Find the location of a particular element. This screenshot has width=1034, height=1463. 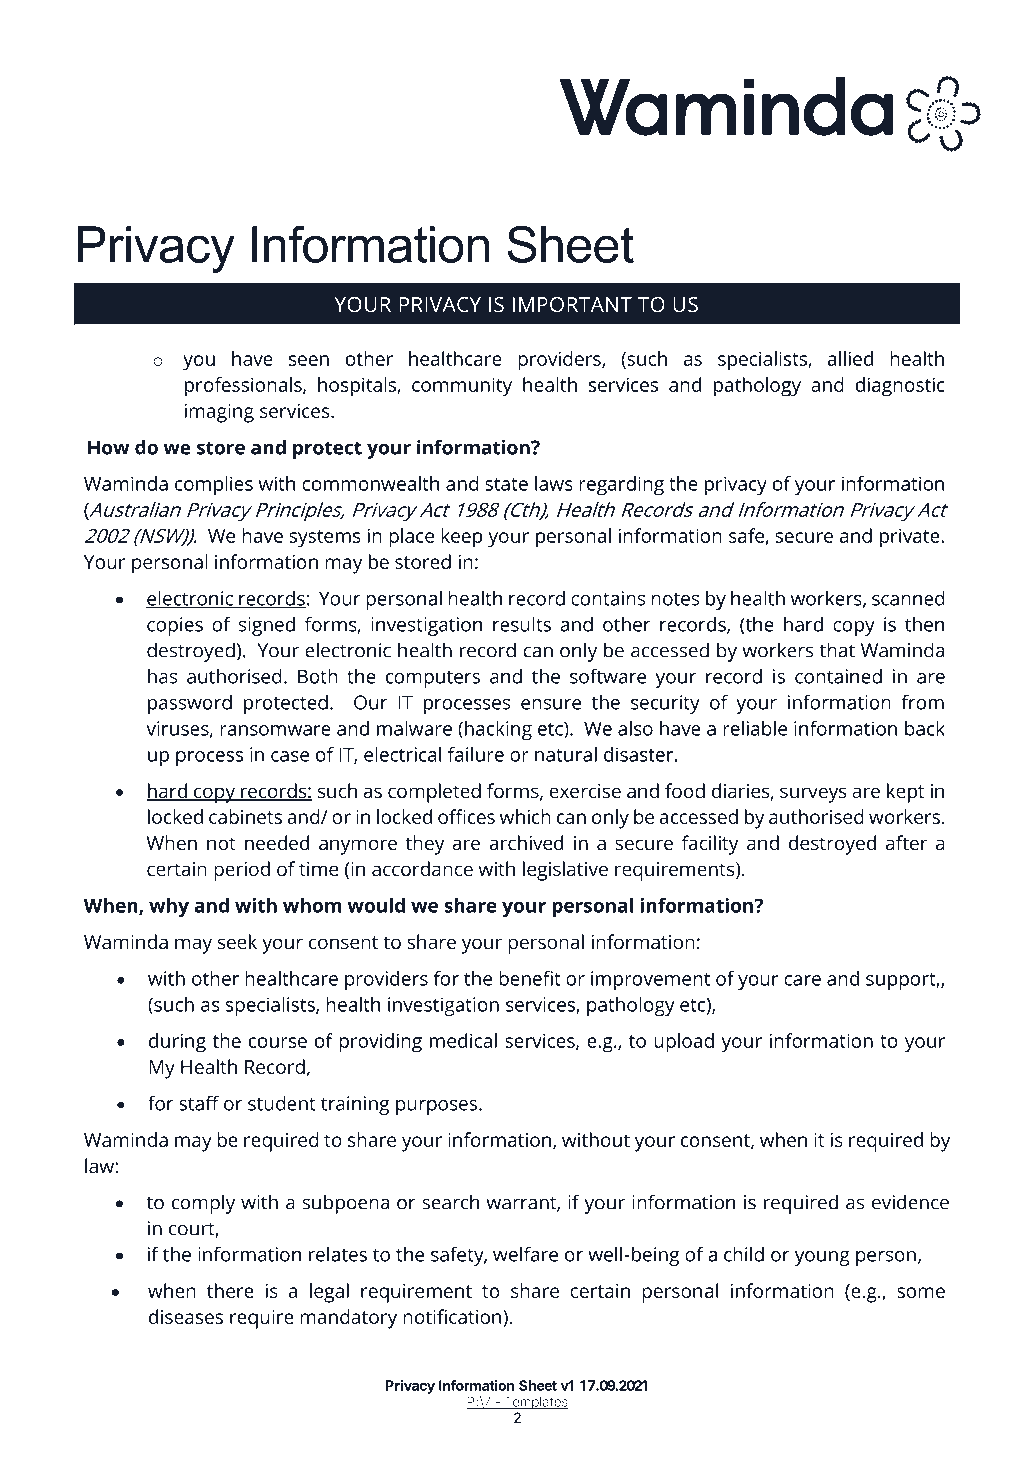

period is located at coordinates (242, 871).
